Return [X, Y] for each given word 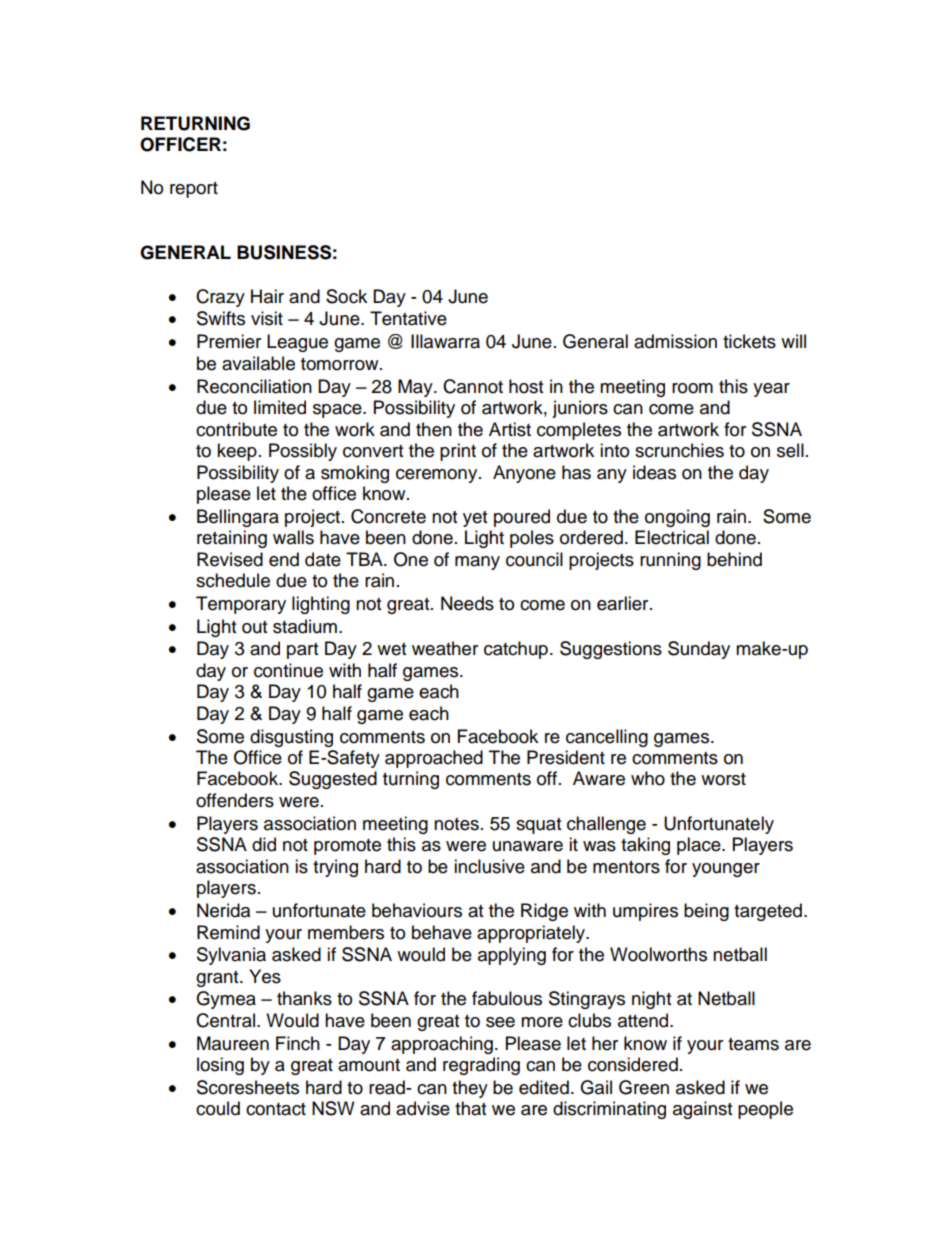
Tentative [408, 318]
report [194, 190]
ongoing [677, 518]
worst [723, 779]
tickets [749, 341]
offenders [235, 800]
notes [456, 824]
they [470, 1089]
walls [293, 537]
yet [475, 519]
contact [276, 1109]
